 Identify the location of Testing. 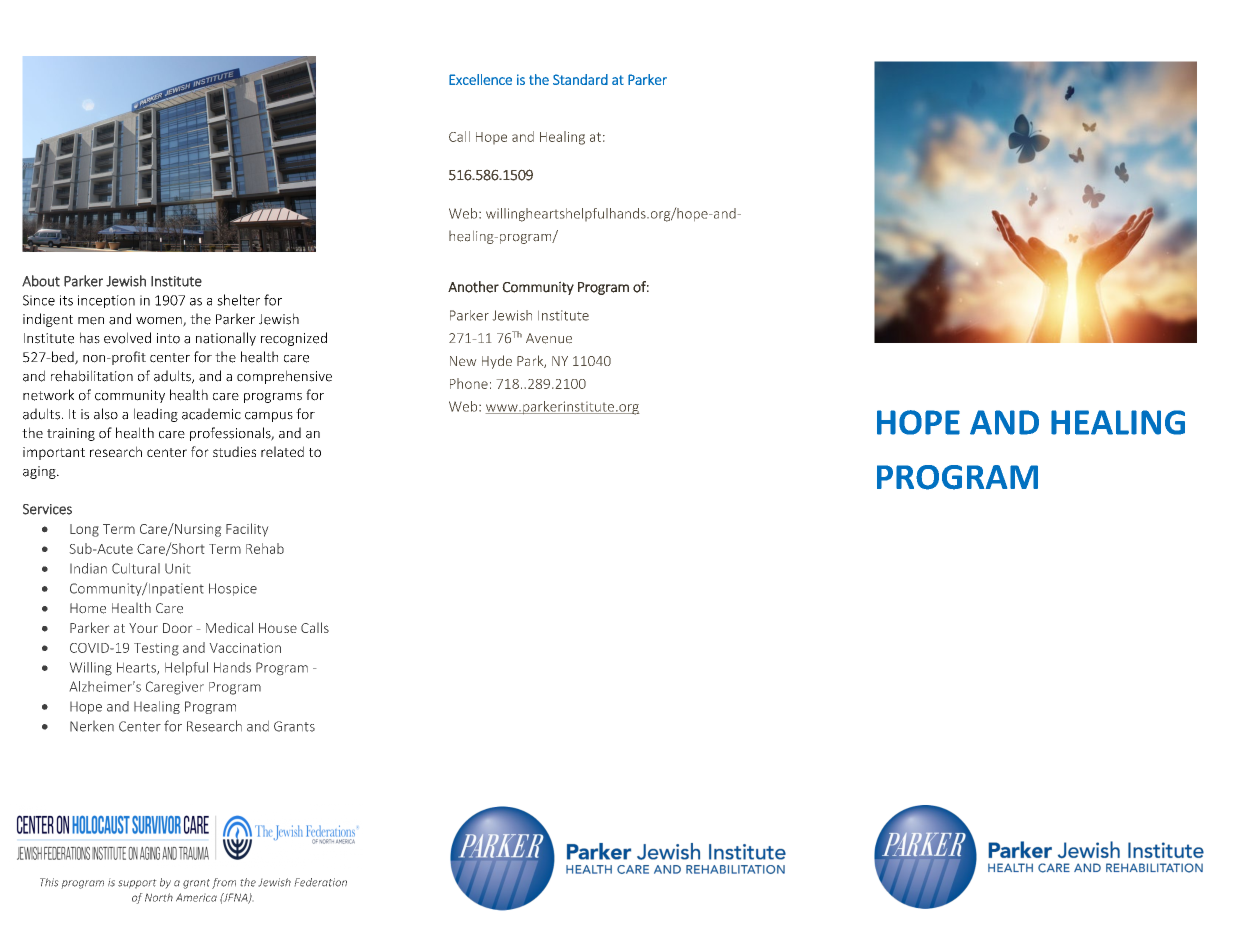
(156, 649).
